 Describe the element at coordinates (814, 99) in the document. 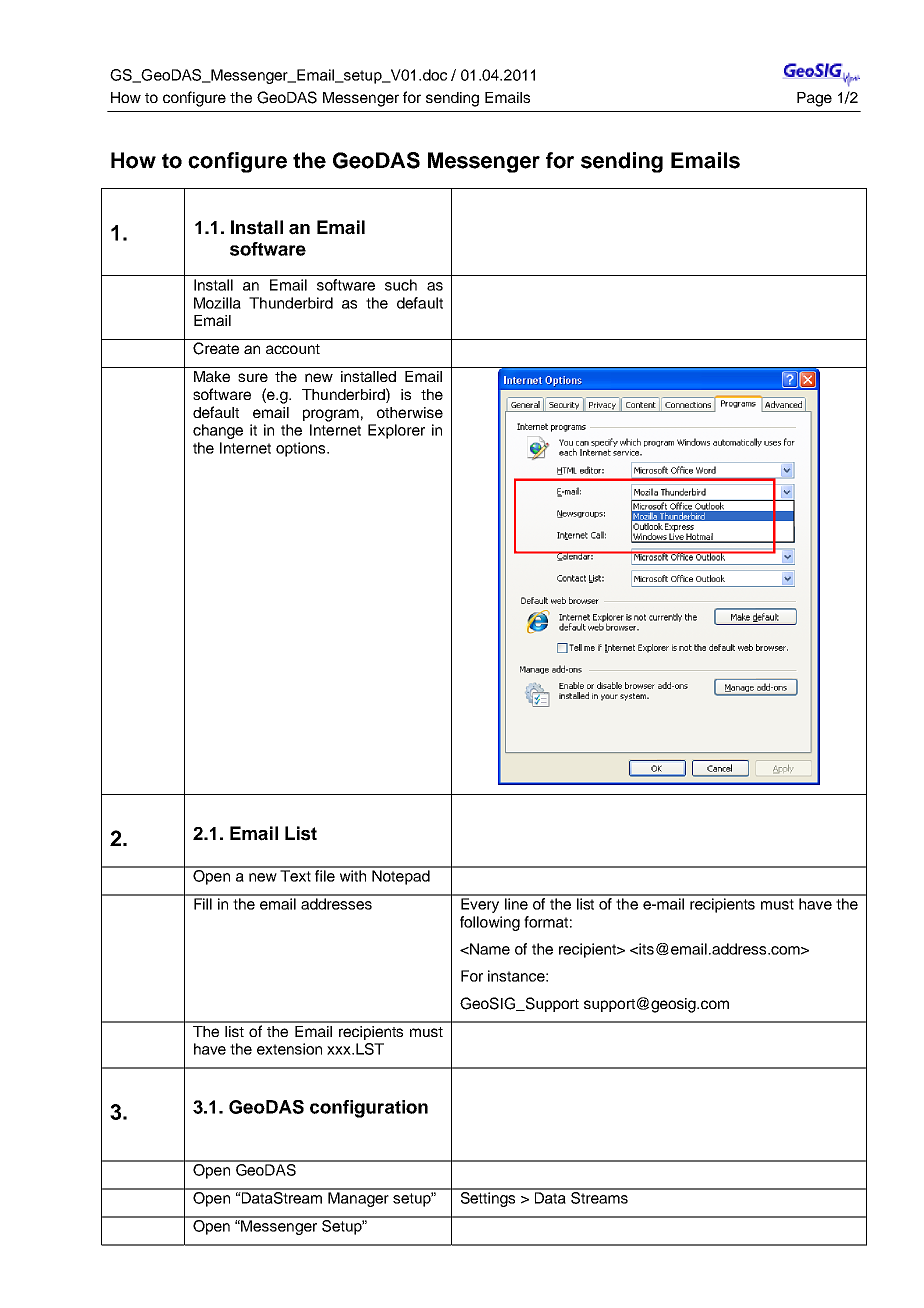

I see `Page` at that location.
